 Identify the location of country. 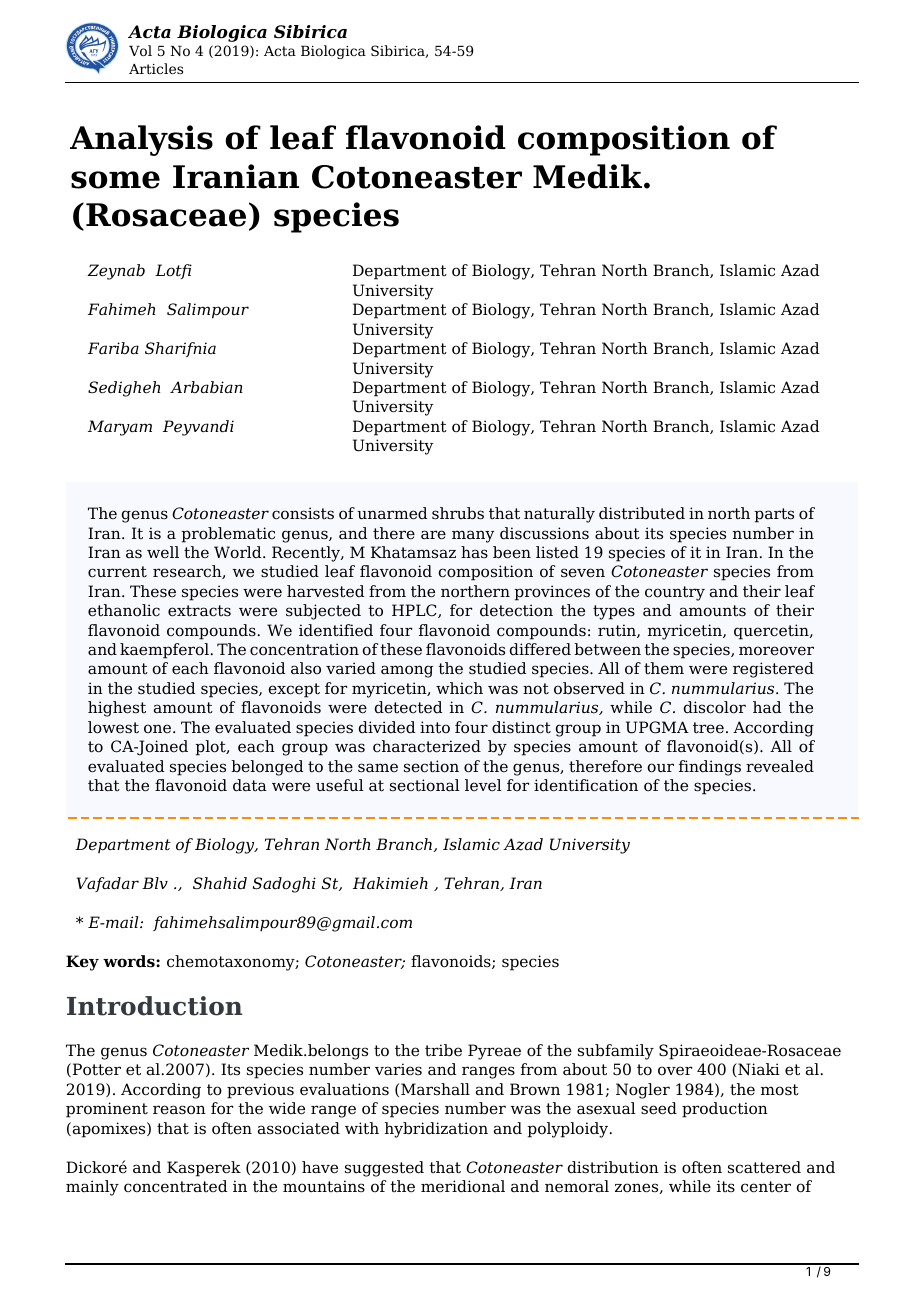
(675, 593).
